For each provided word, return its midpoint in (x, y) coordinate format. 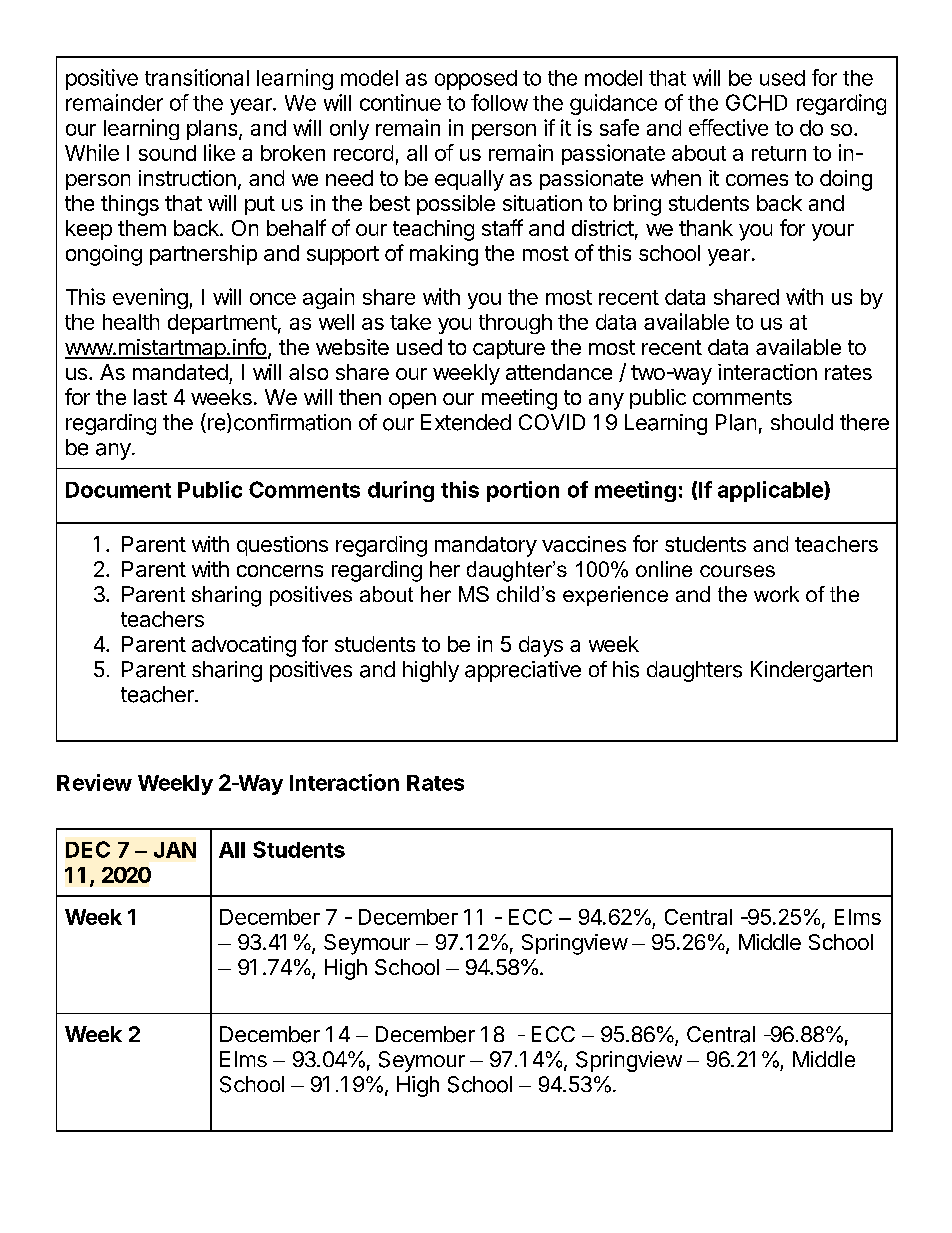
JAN (175, 850)
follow (499, 102)
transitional (197, 77)
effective (728, 127)
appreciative (523, 671)
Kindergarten (811, 671)
